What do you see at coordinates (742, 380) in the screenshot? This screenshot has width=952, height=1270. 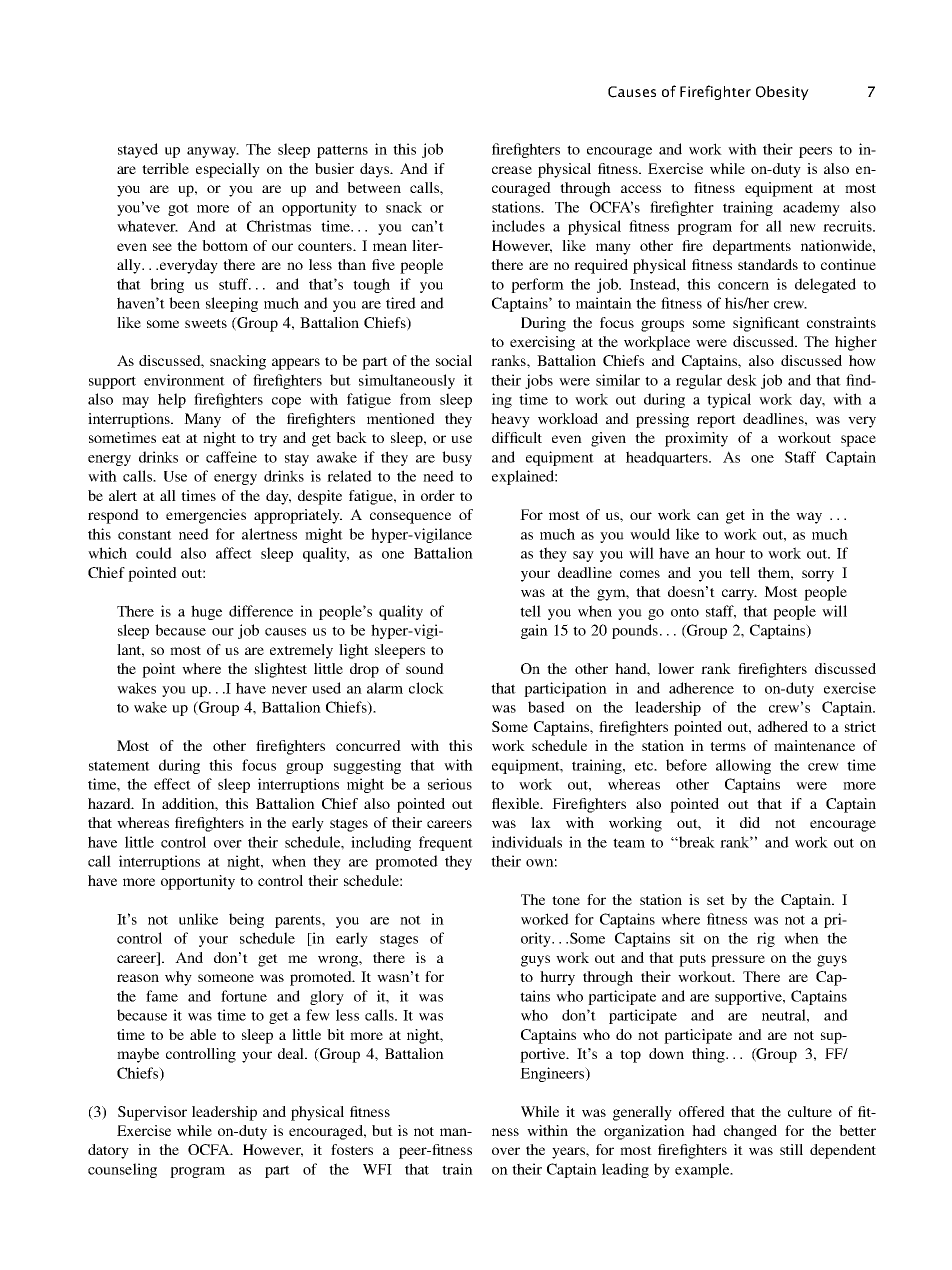 I see `desk` at bounding box center [742, 380].
